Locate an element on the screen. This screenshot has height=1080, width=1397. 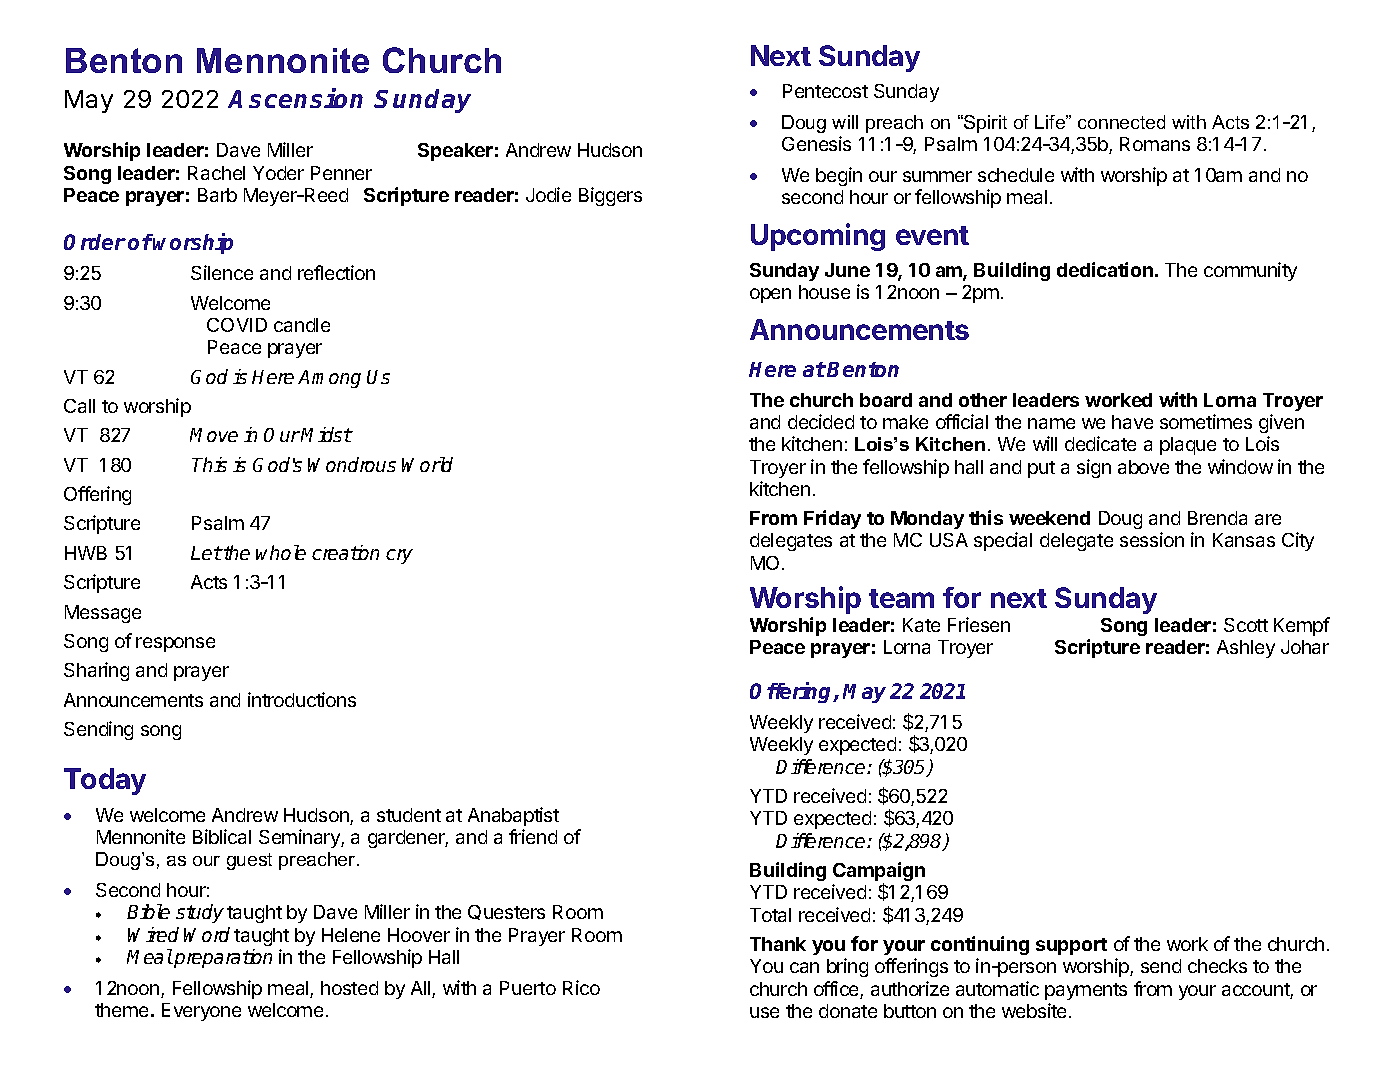
Ascension is located at coordinates (295, 98).
